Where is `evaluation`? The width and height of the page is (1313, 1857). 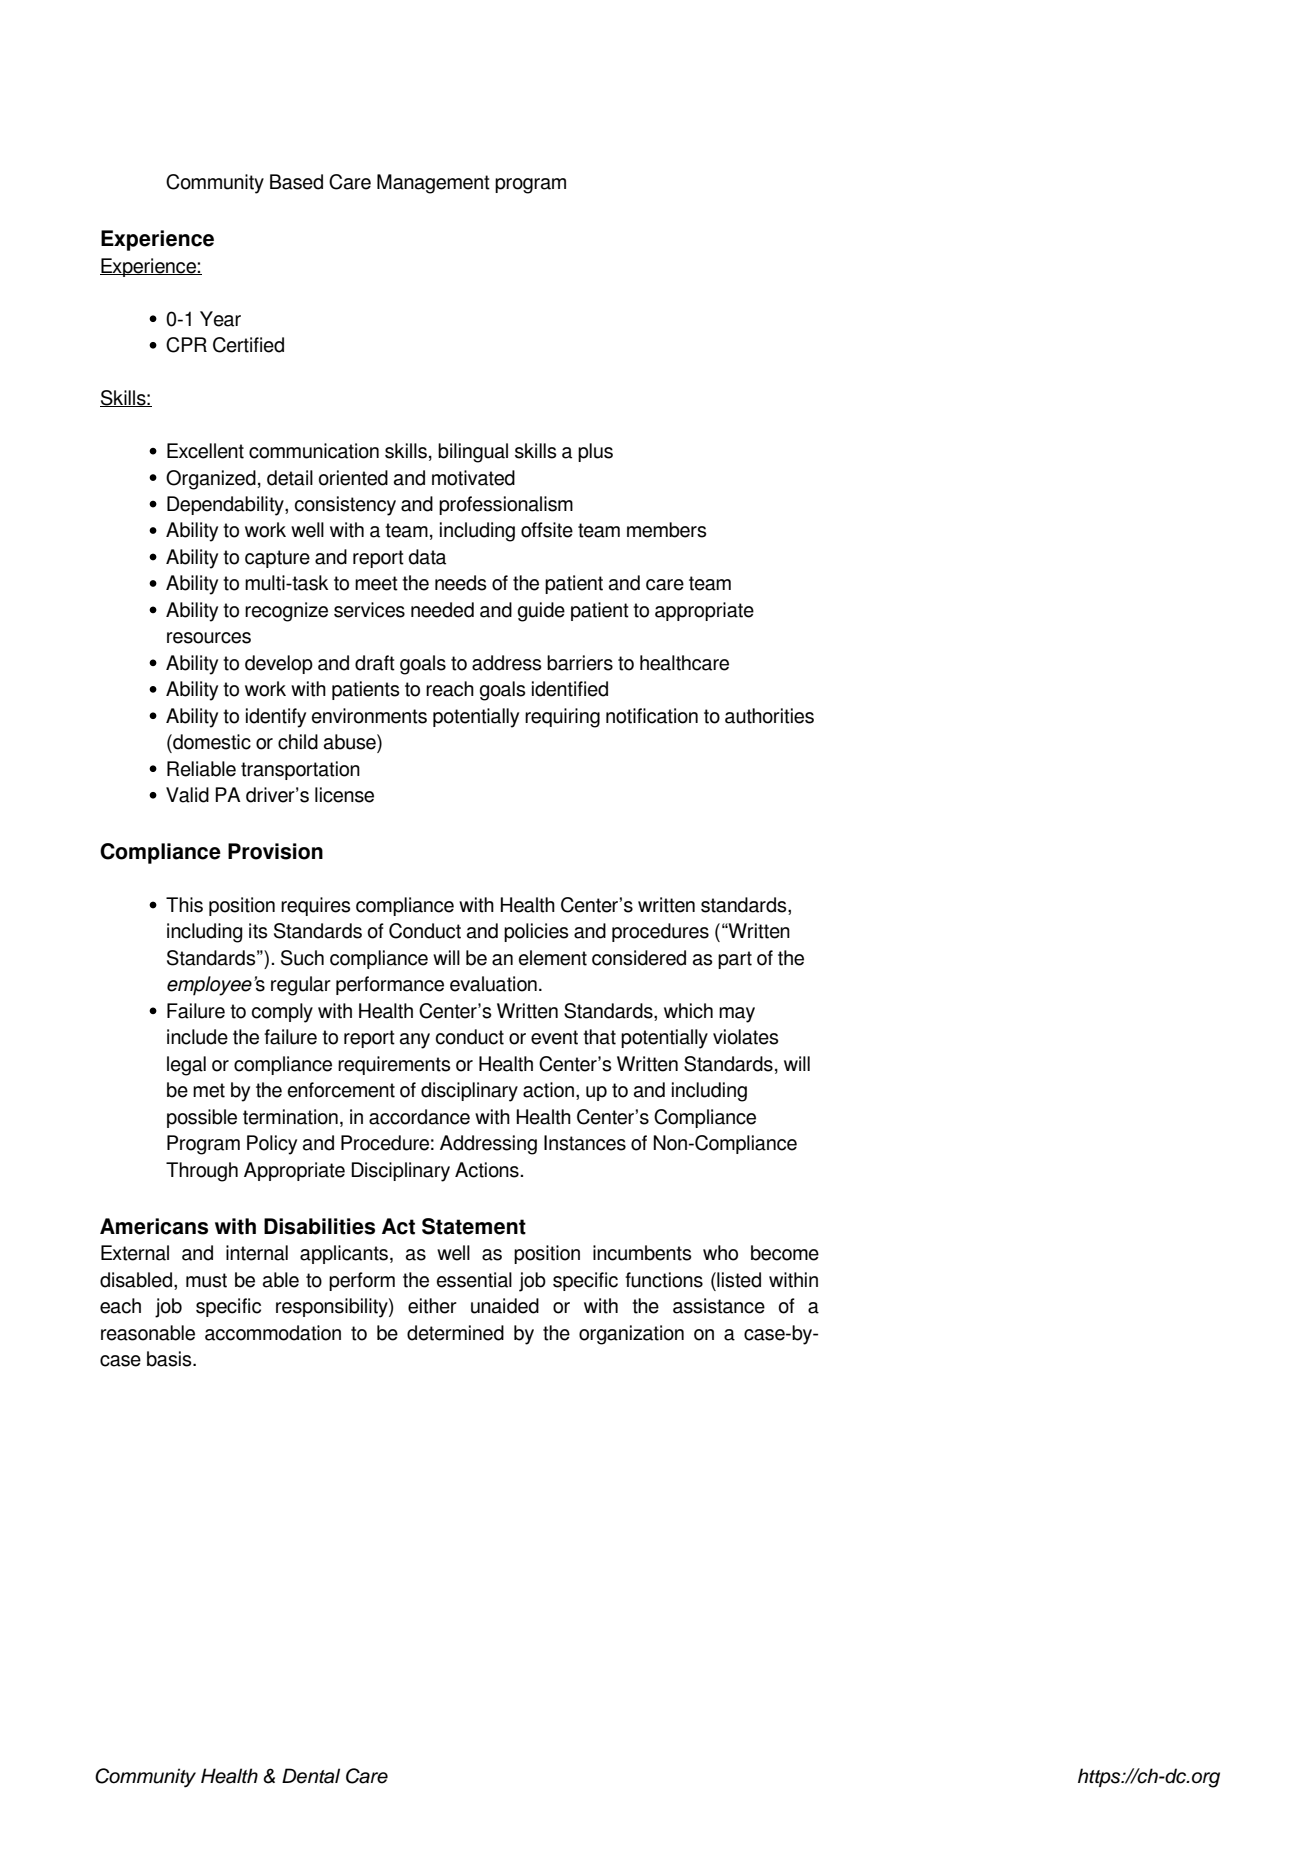 evaluation is located at coordinates (493, 984).
